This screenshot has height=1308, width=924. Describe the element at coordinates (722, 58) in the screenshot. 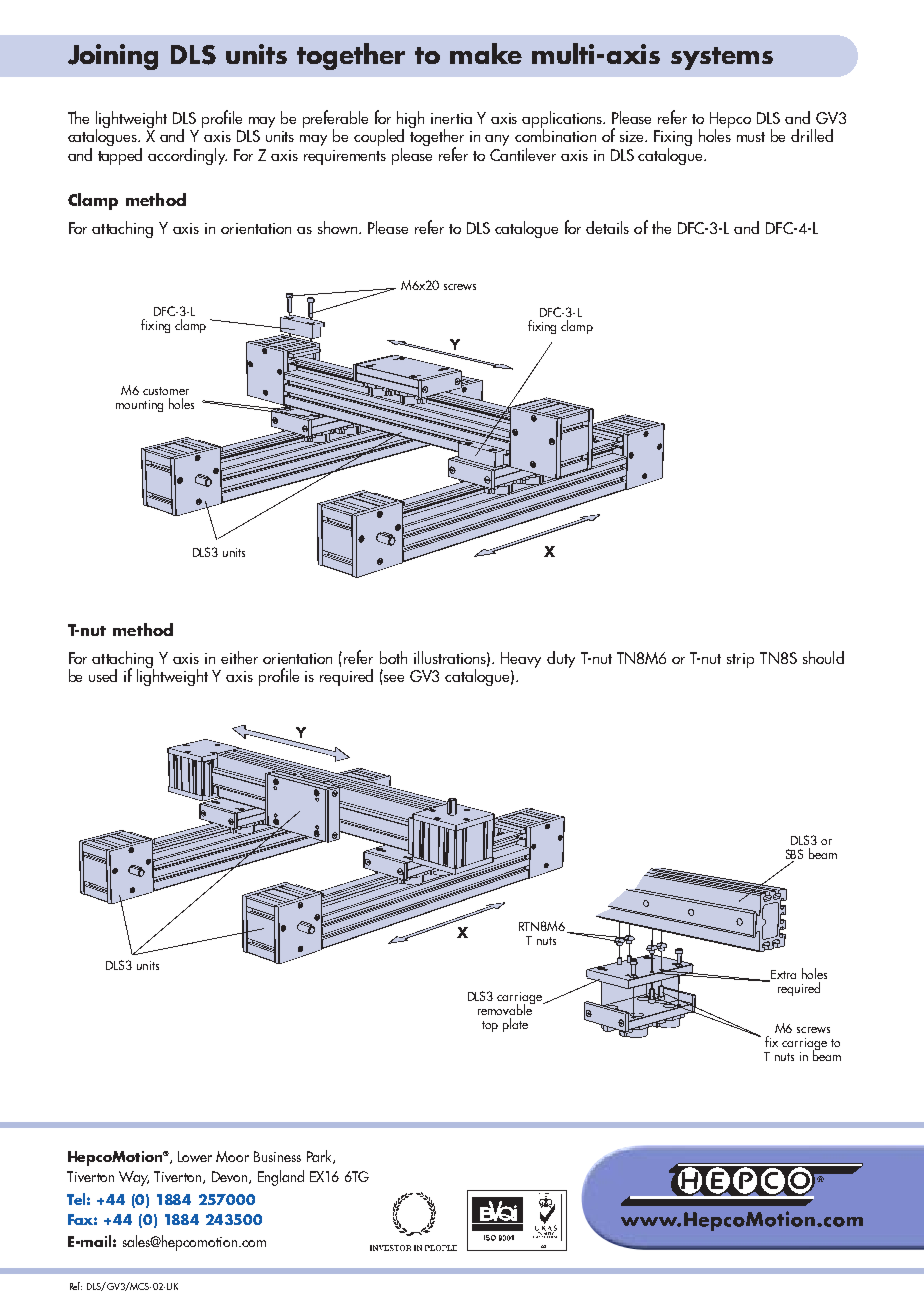

I see `systems` at that location.
